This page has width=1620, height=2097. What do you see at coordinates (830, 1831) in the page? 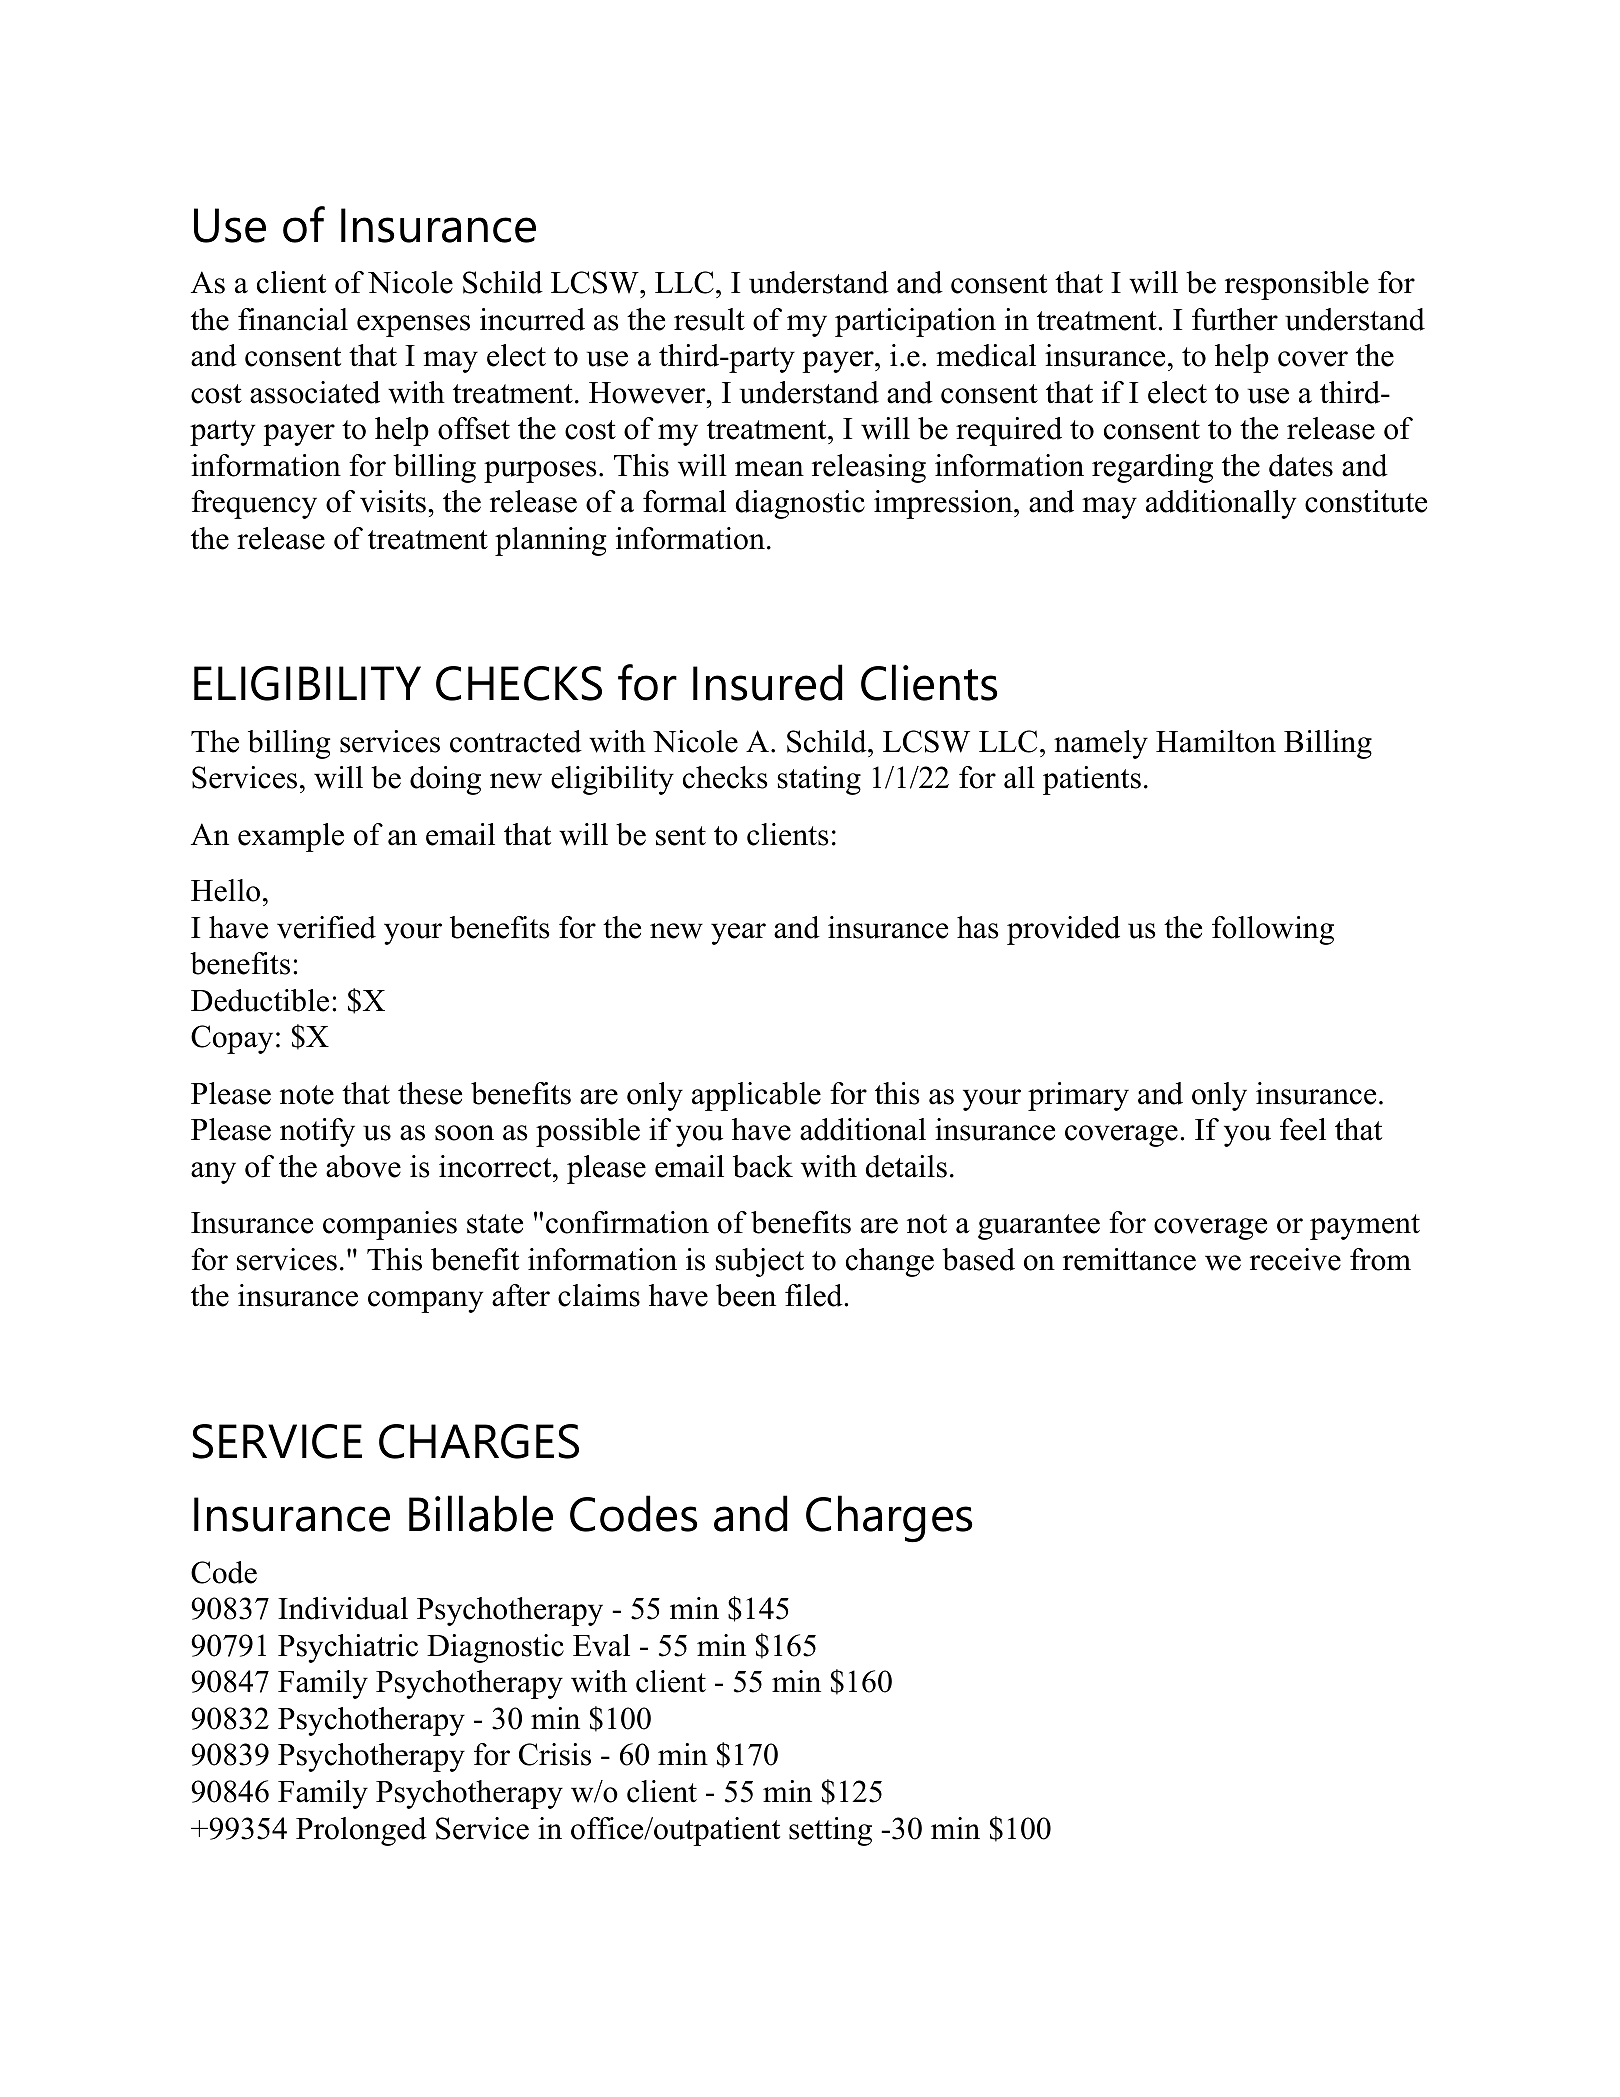
I see `setting` at bounding box center [830, 1831].
